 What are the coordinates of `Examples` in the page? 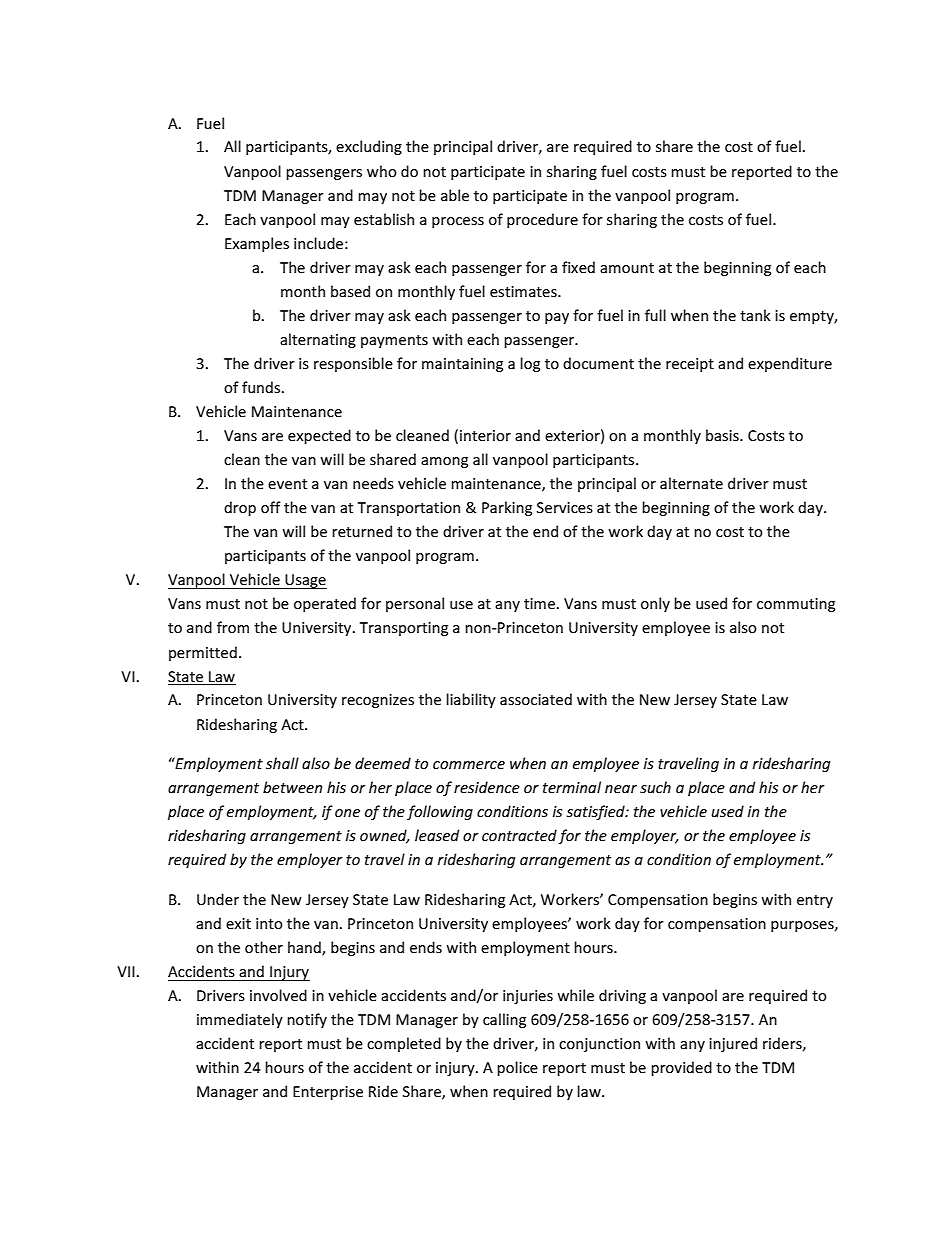 It's located at (257, 244).
